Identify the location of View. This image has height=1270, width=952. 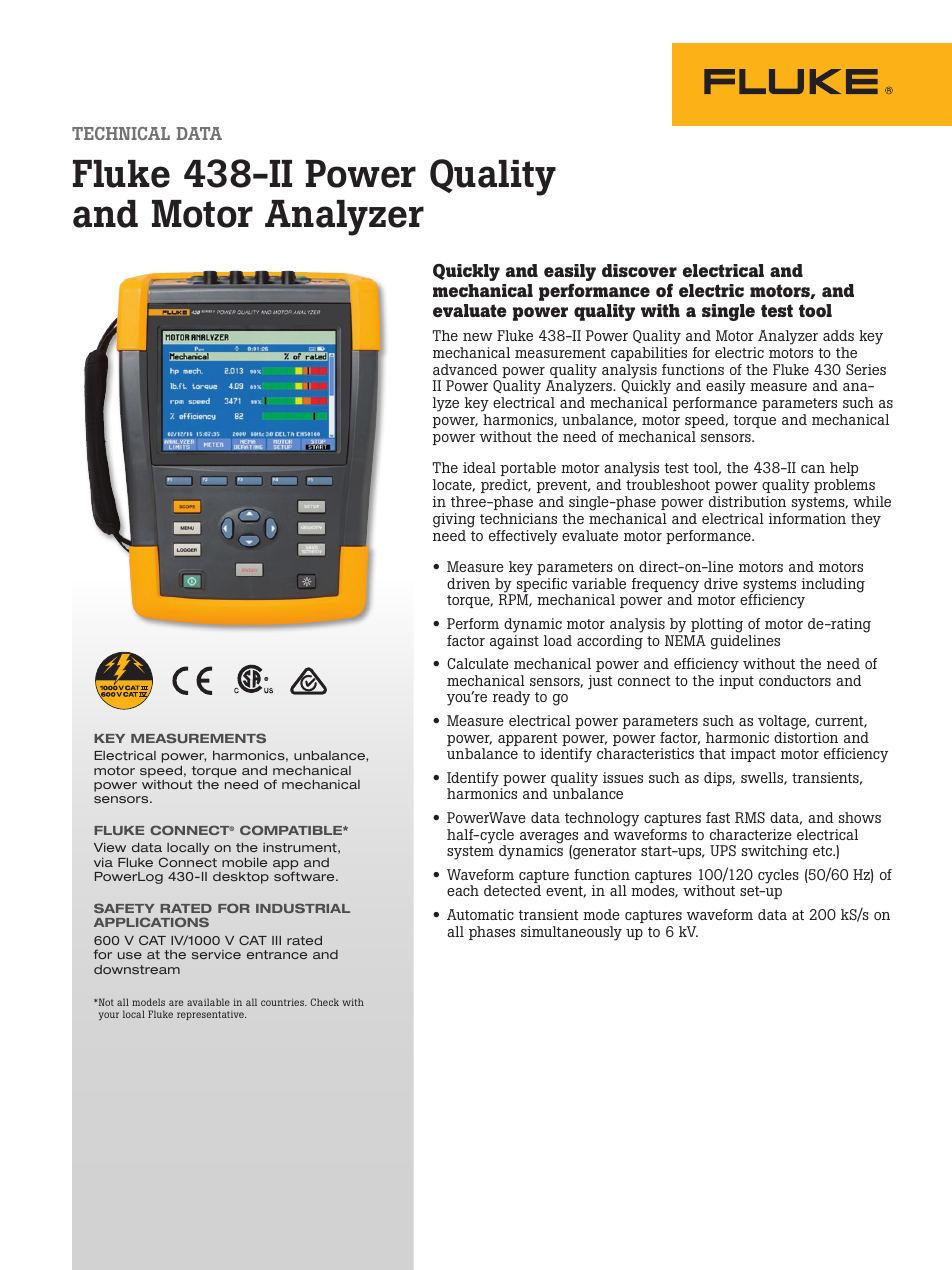
(110, 847).
